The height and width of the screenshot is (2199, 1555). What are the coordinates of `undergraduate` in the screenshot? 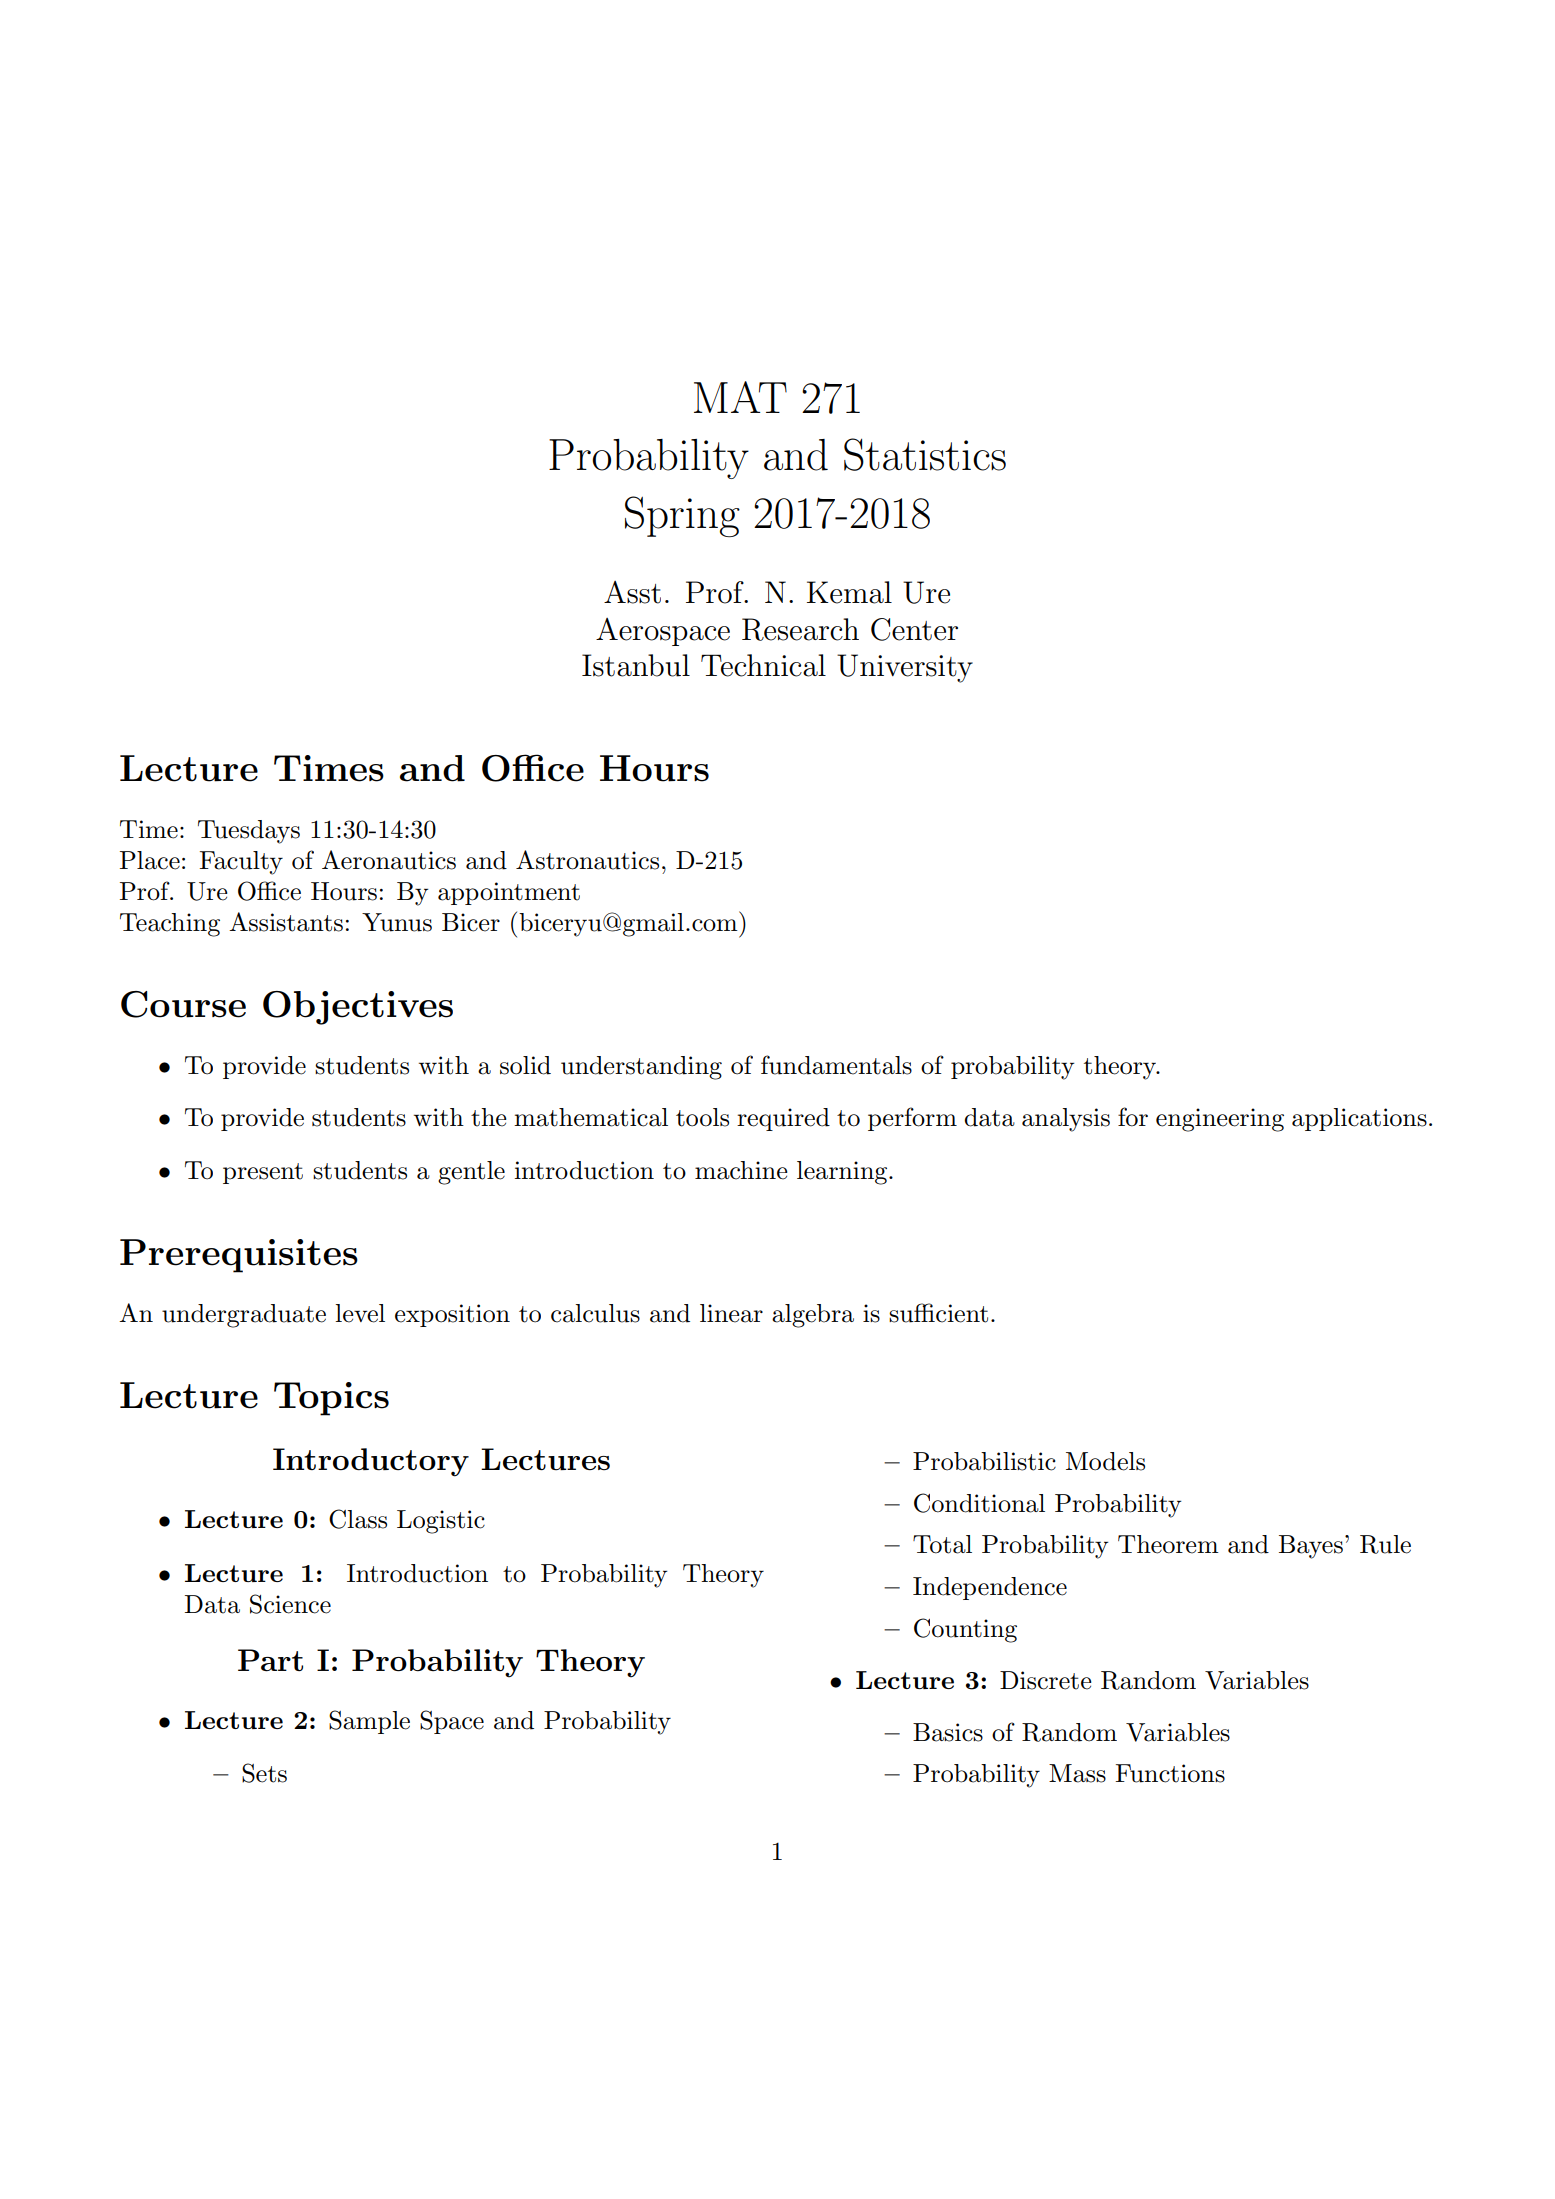 It's located at (244, 1316).
